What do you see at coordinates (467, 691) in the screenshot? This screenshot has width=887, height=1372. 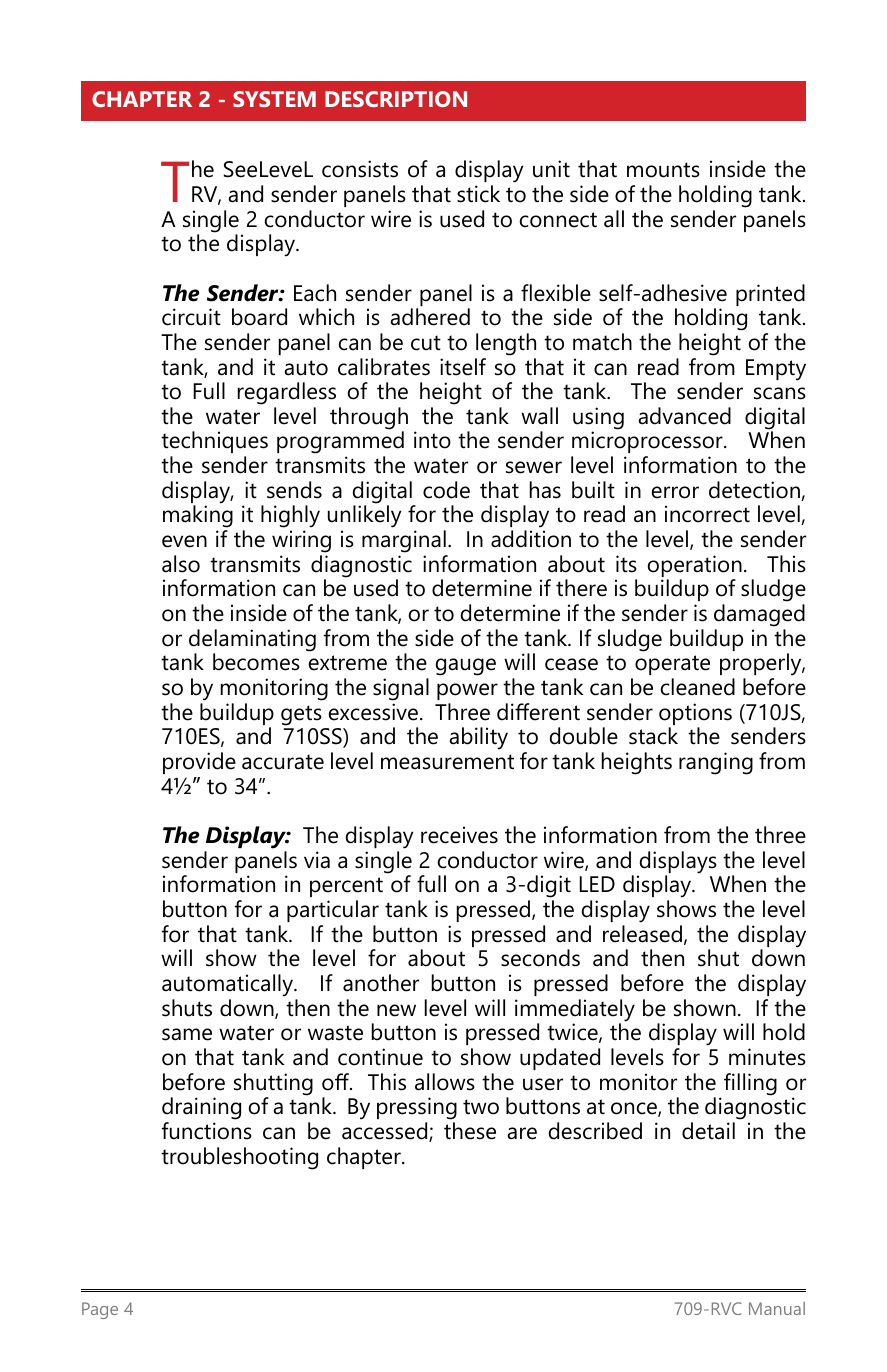 I see `power` at bounding box center [467, 691].
